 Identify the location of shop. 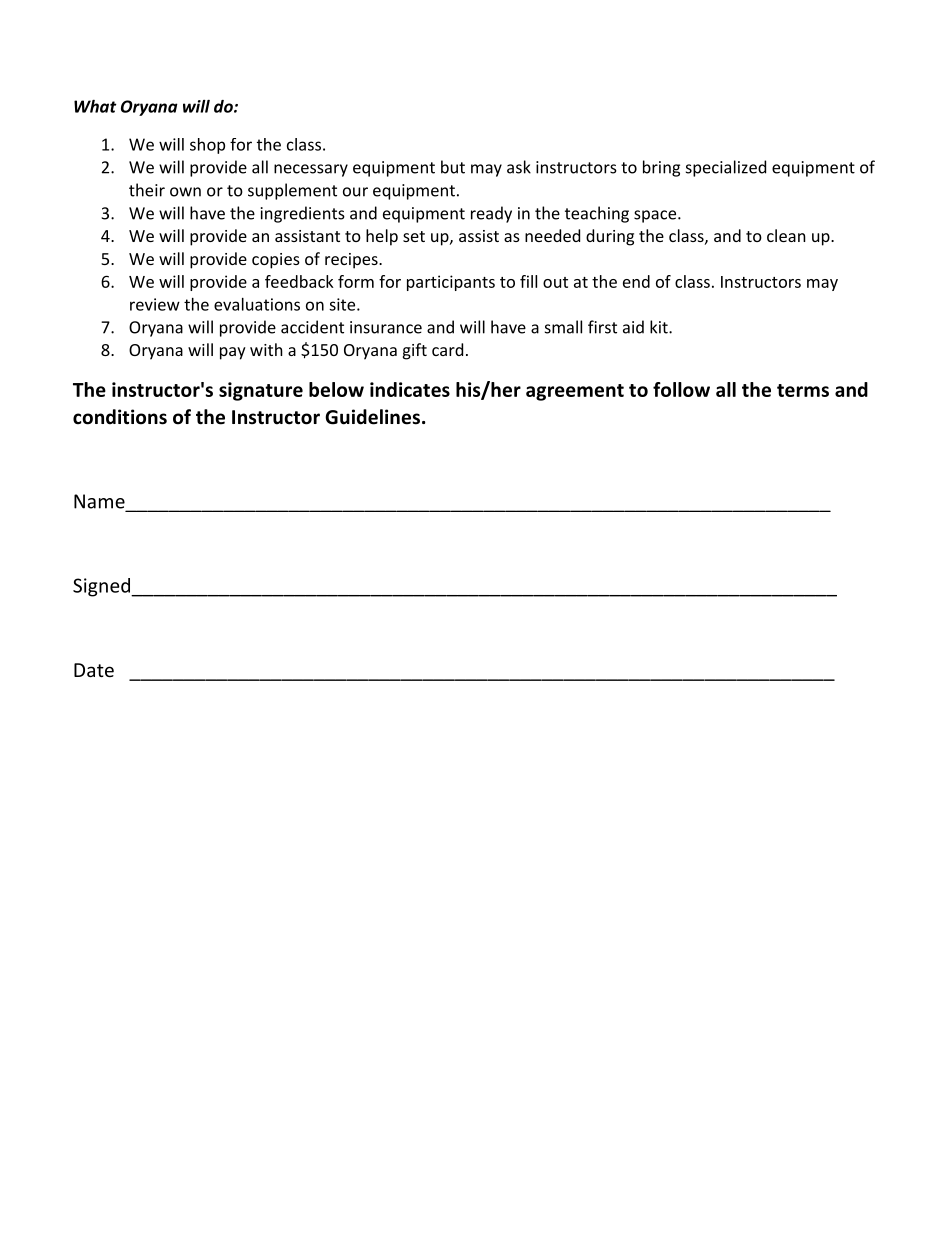
(207, 146).
